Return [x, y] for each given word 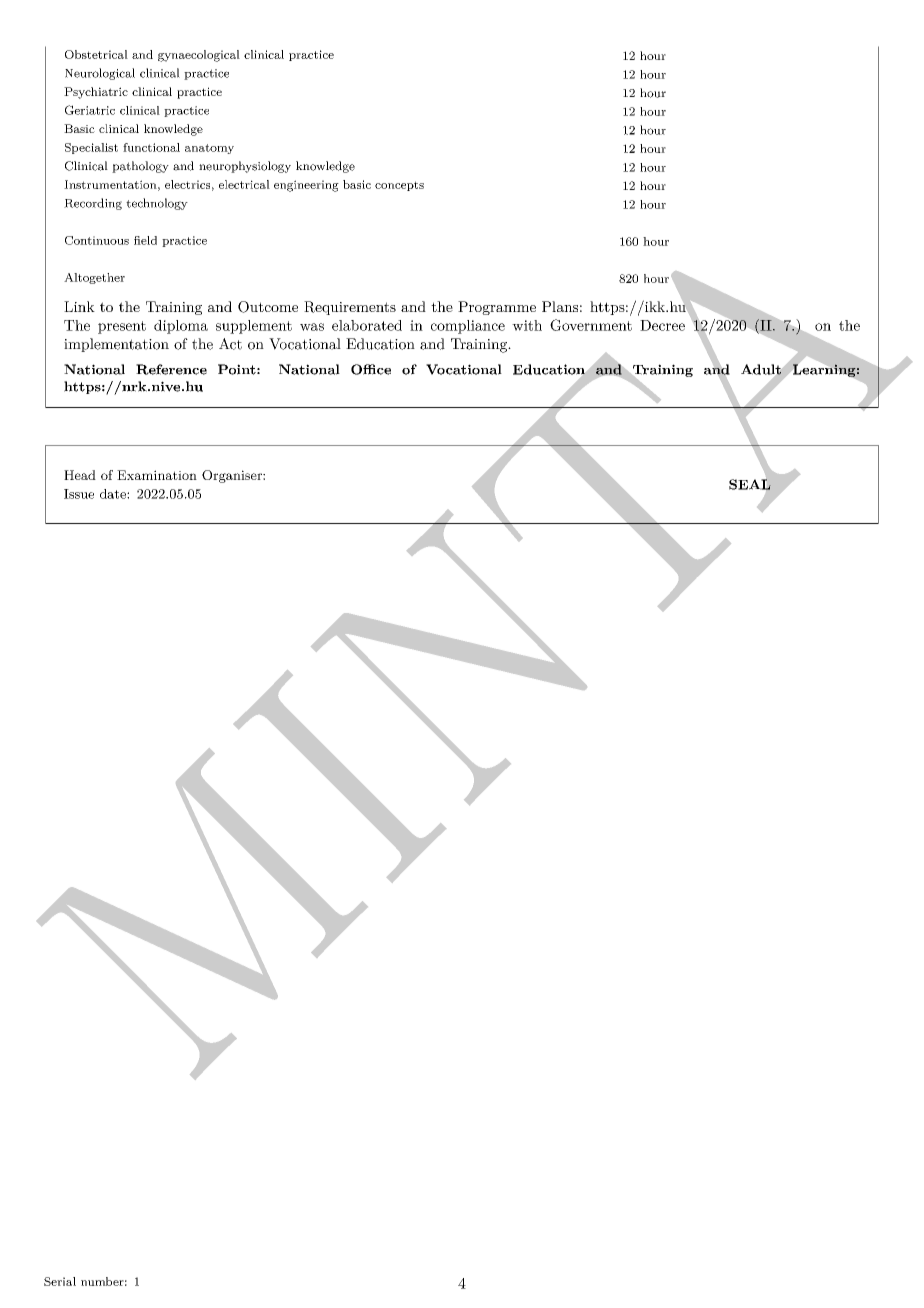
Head [80, 475]
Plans [560, 306]
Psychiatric [96, 93]
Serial [60, 1281]
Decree [662, 325]
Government [591, 325]
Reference [171, 369]
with [527, 325]
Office [371, 369]
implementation [116, 345]
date [114, 494]
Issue [79, 494]
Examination [157, 475]
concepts [399, 186]
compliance [468, 327]
